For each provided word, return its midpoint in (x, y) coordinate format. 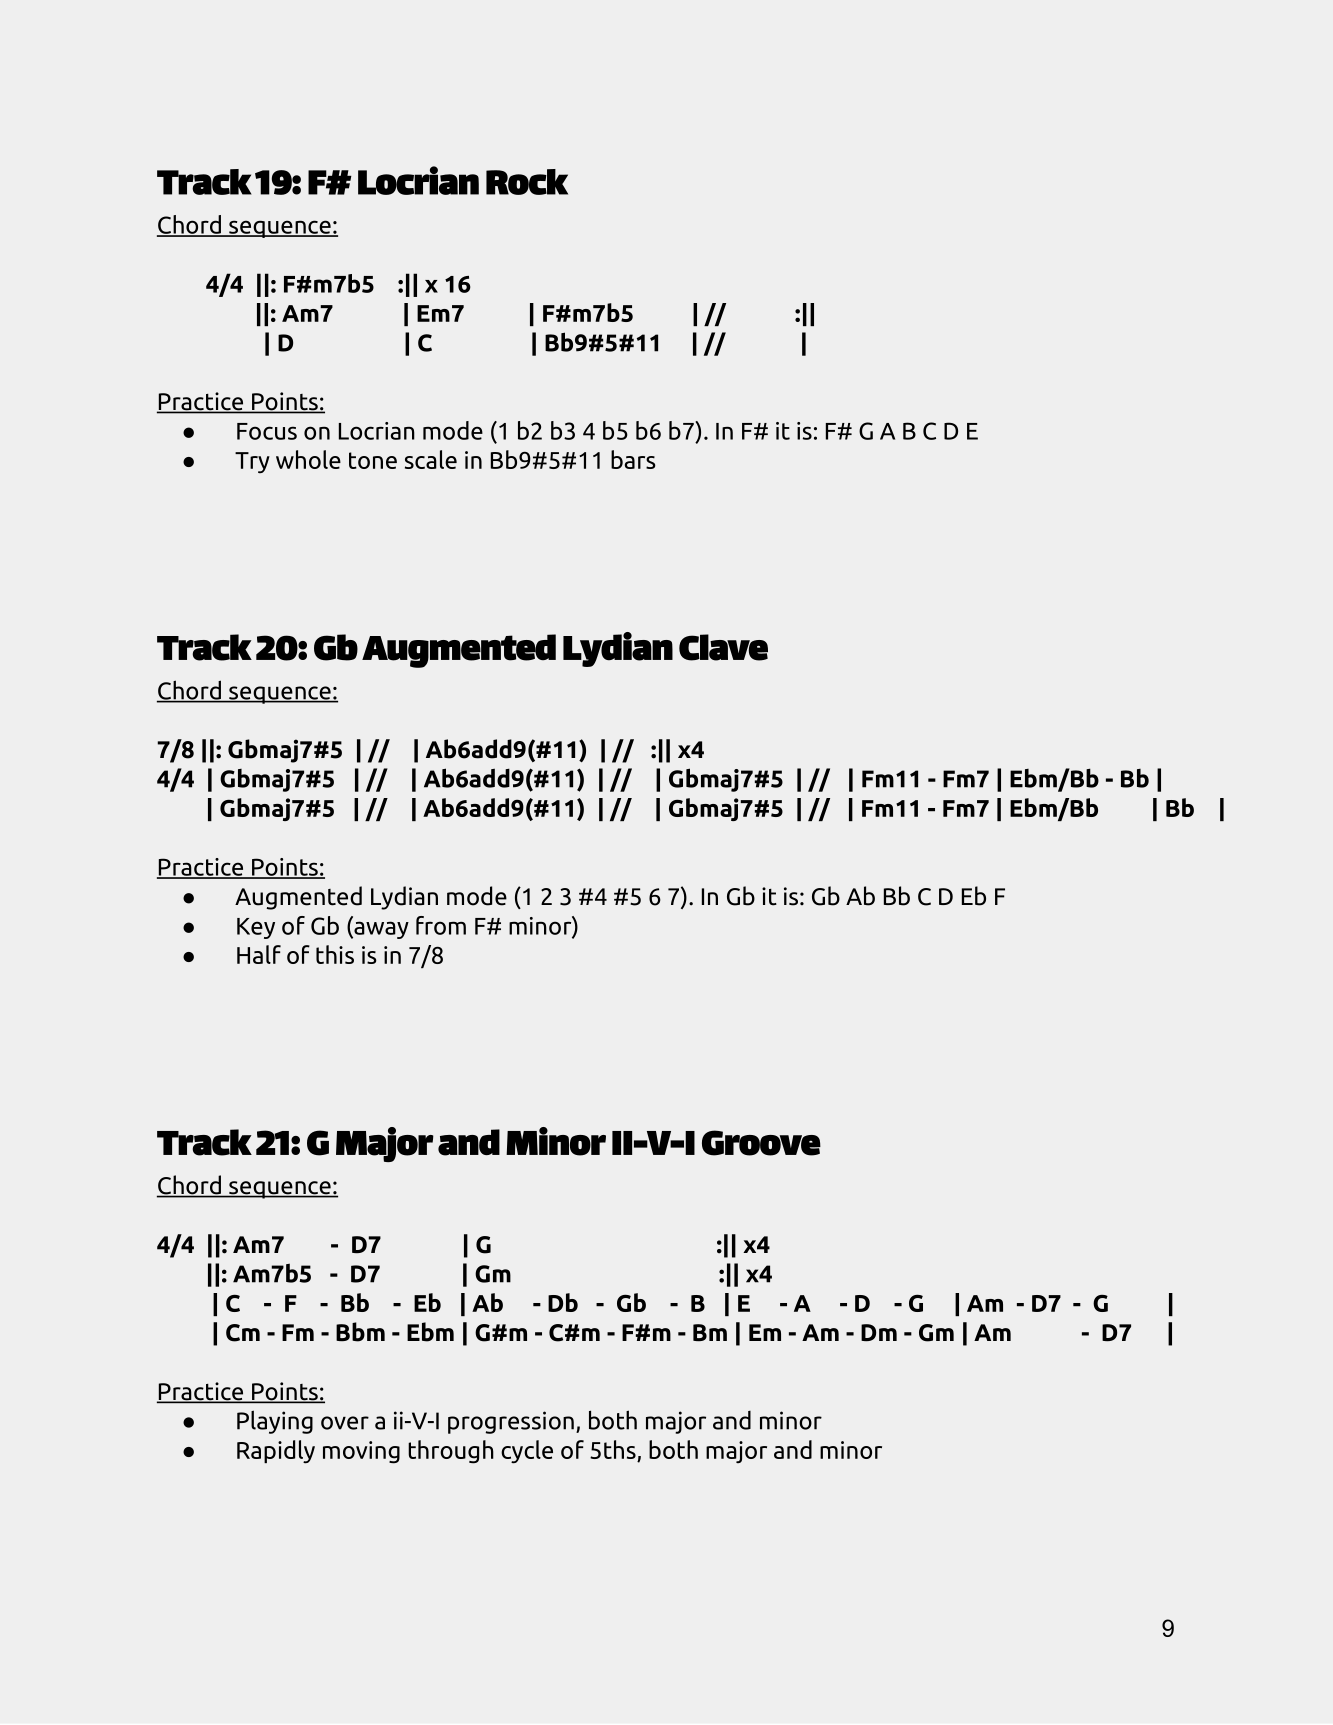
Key (256, 928)
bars (633, 459)
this (335, 954)
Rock (527, 182)
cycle (527, 1452)
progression (511, 1422)
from (441, 925)
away (380, 930)
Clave (723, 647)
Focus (267, 431)
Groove (761, 1143)
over (345, 1423)
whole (308, 459)
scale (431, 459)
